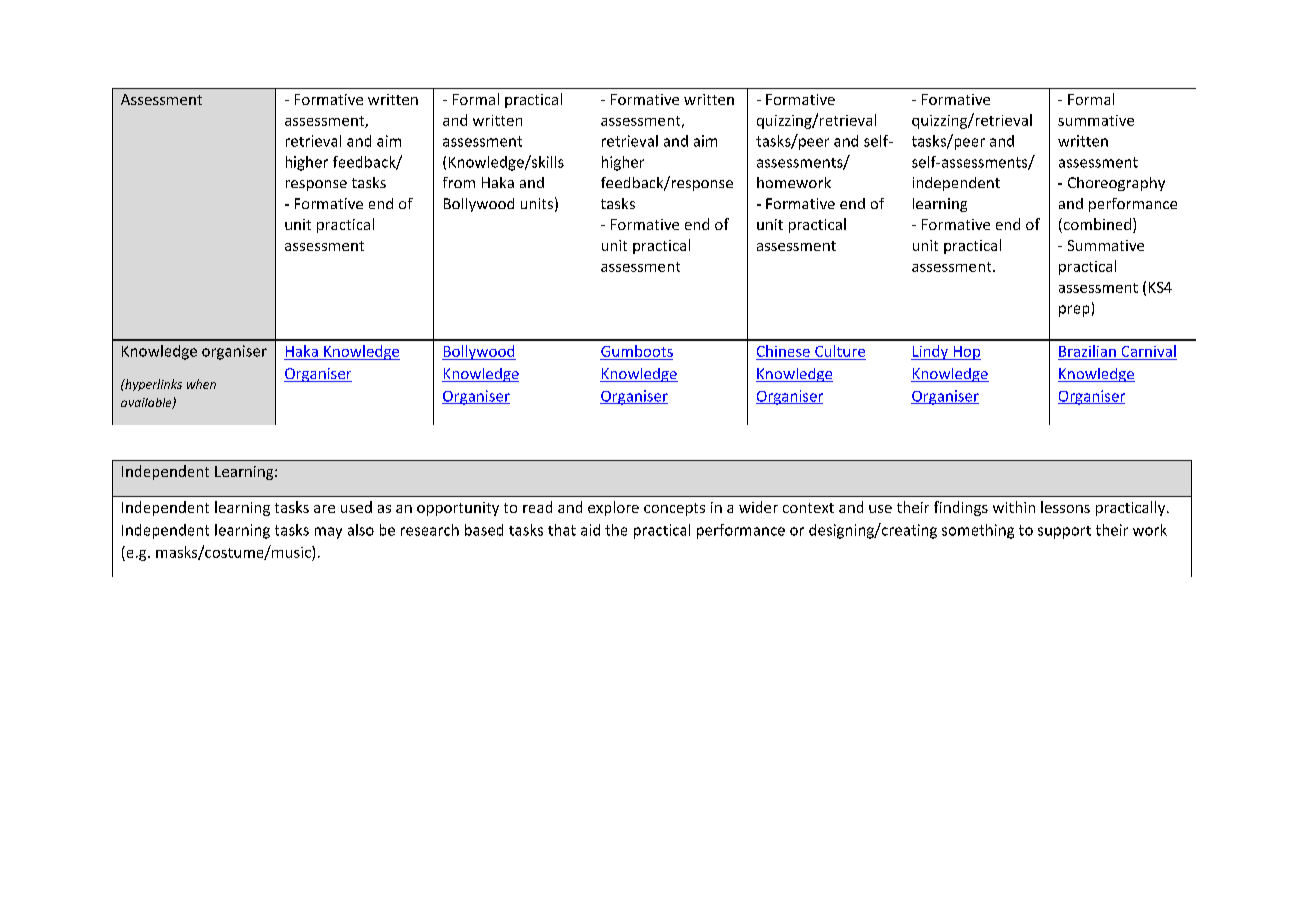 The image size is (1308, 924). I want to click on available, so click(147, 403).
